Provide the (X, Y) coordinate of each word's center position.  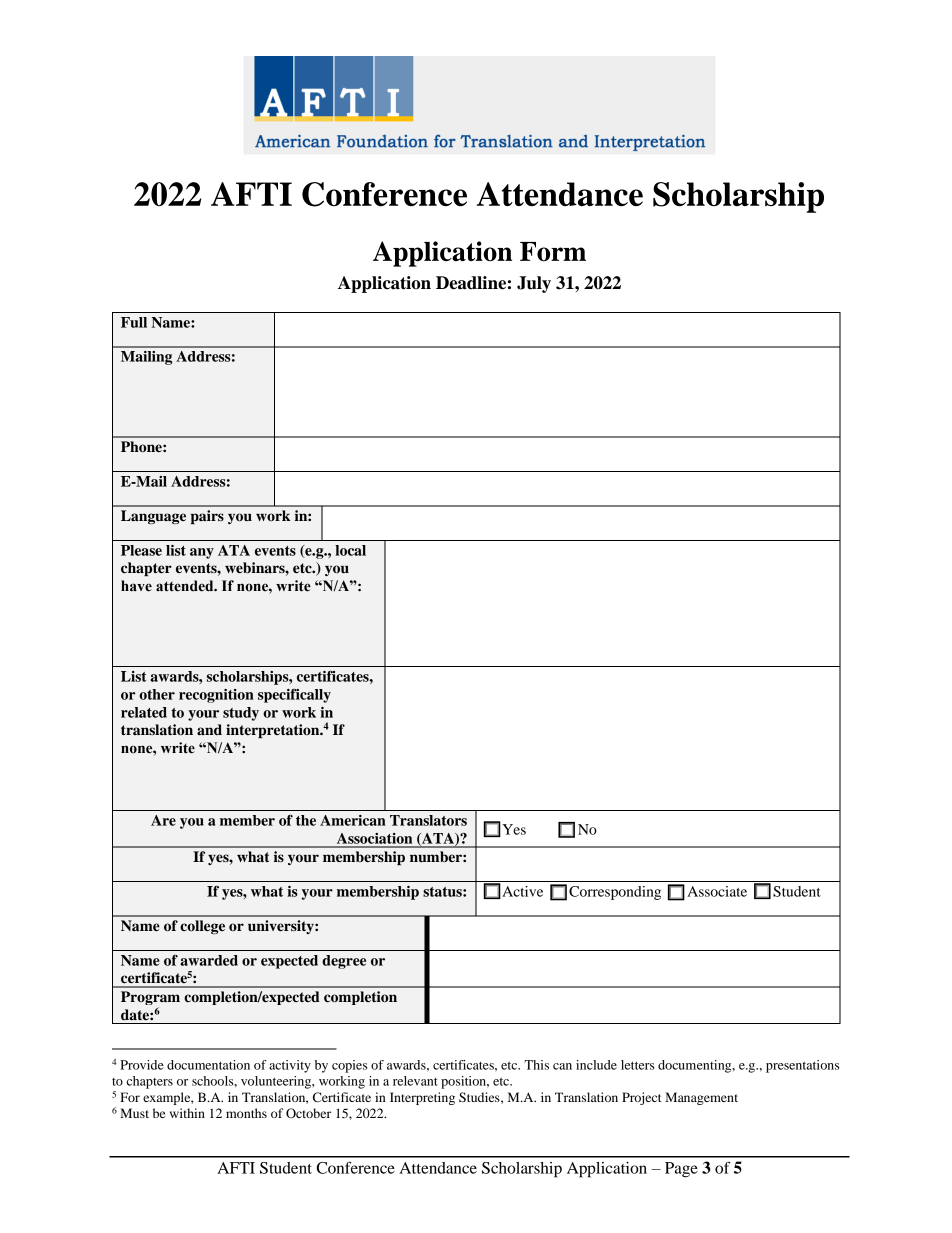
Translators (428, 820)
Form (553, 252)
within (187, 1113)
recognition (216, 696)
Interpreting (422, 1098)
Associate (717, 891)
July (534, 284)
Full (134, 322)
